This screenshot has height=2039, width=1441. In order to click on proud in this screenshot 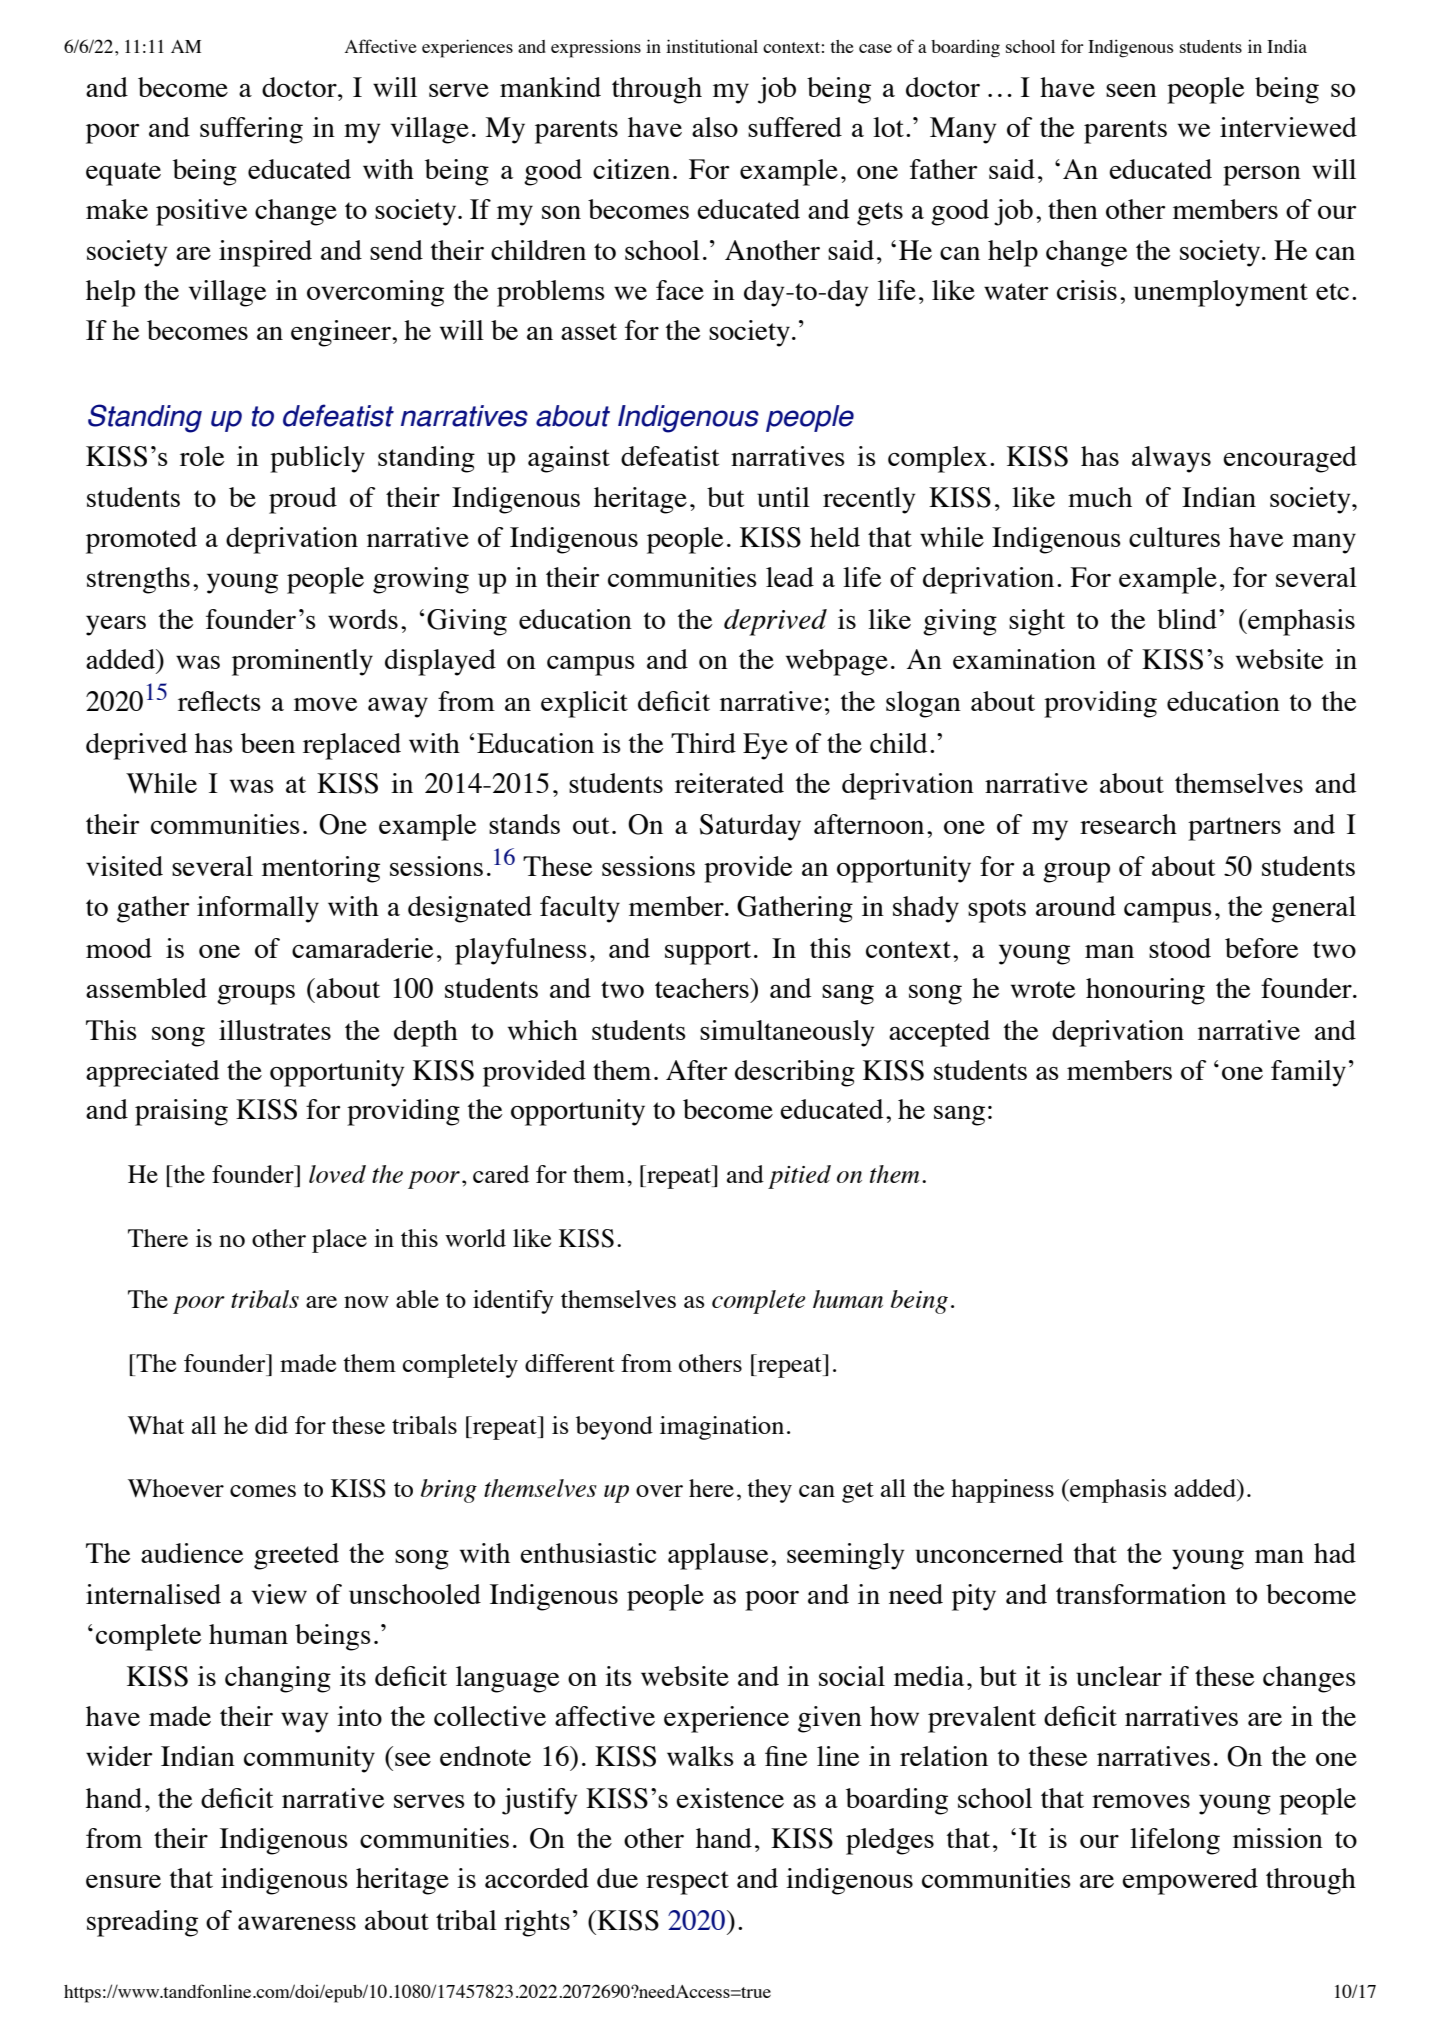, I will do `click(303, 500)`.
